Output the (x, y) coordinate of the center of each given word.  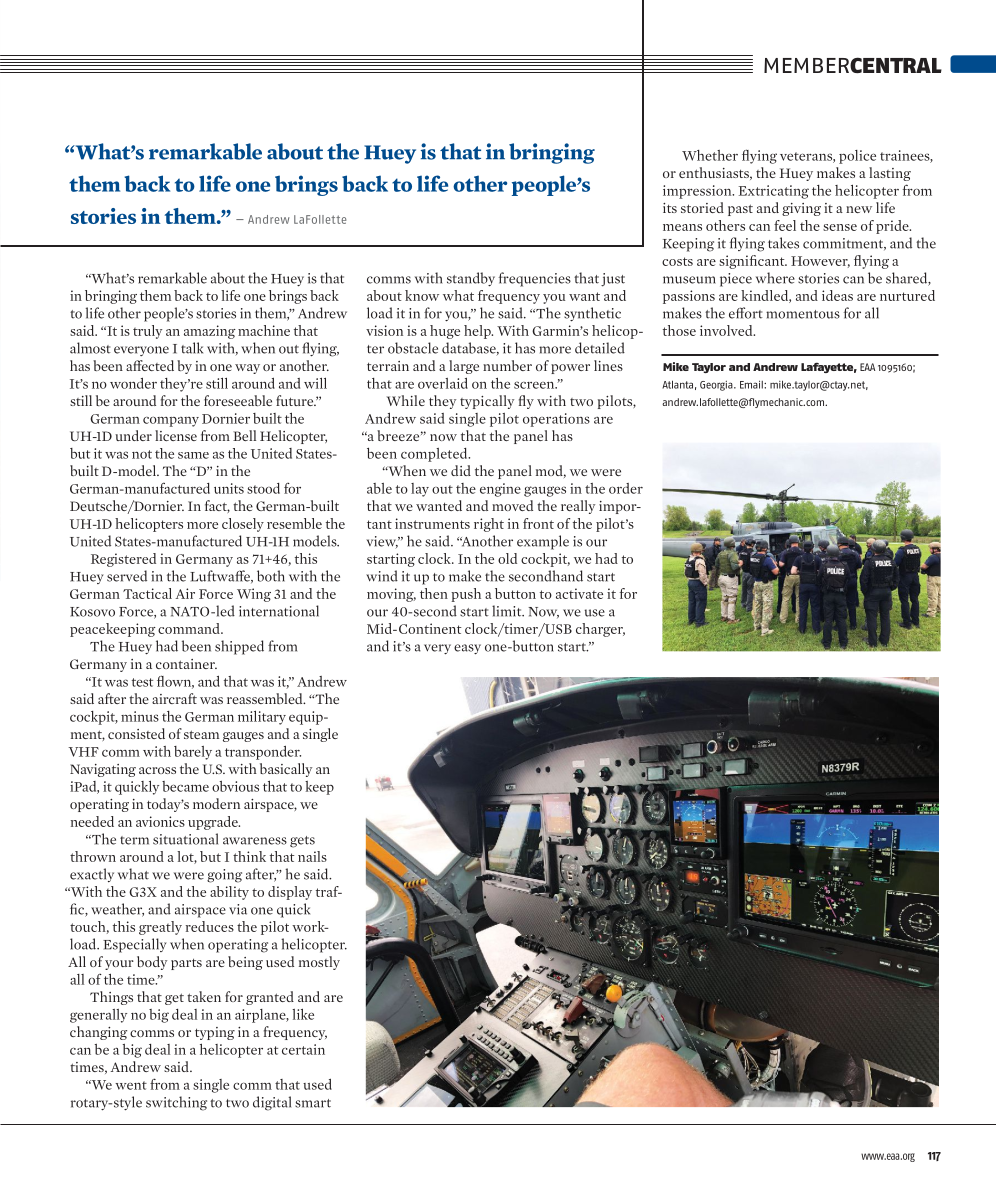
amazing (210, 332)
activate (579, 593)
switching (176, 1103)
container (186, 664)
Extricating (774, 192)
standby (471, 279)
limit (508, 611)
